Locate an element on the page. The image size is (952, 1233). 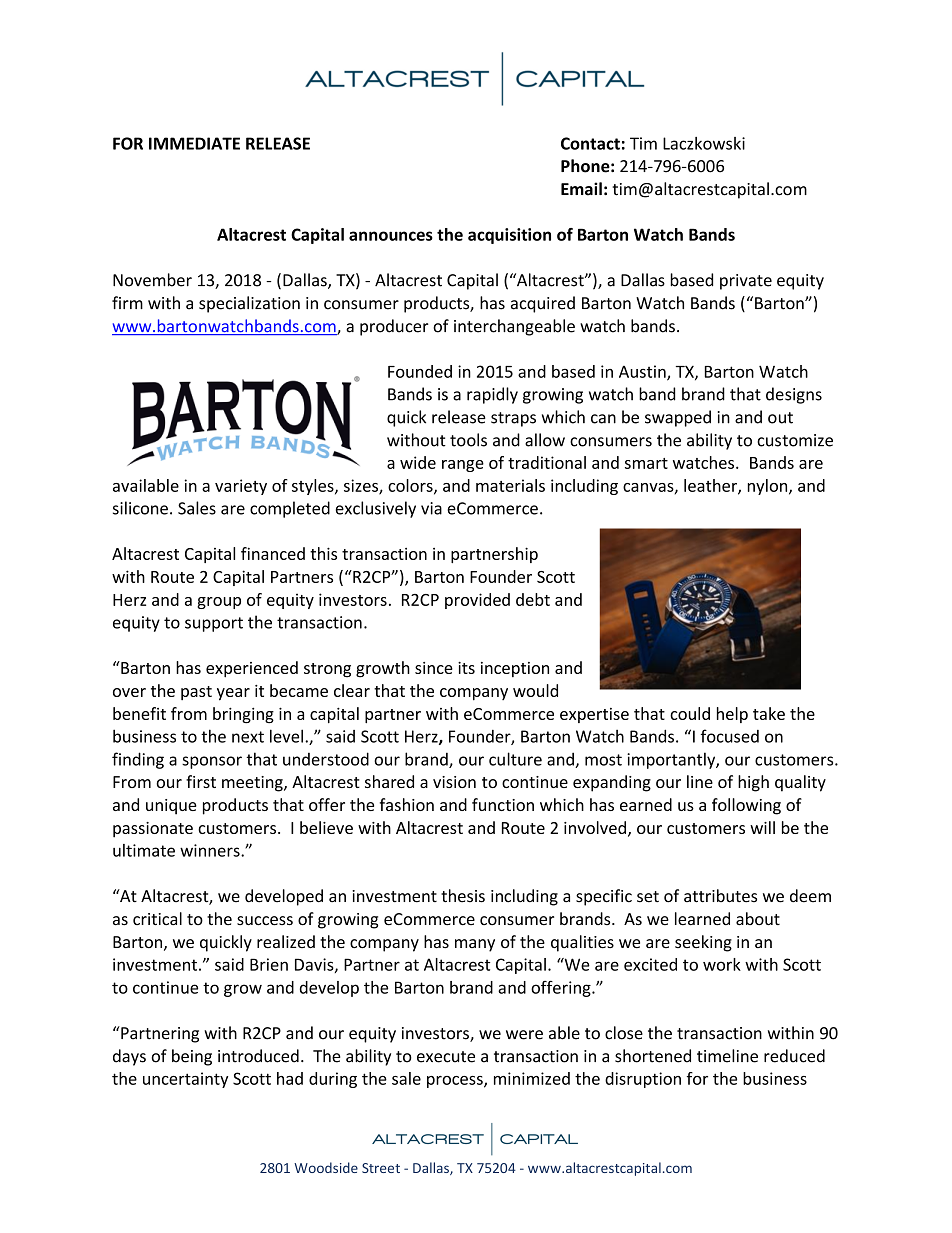
variety is located at coordinates (241, 487).
